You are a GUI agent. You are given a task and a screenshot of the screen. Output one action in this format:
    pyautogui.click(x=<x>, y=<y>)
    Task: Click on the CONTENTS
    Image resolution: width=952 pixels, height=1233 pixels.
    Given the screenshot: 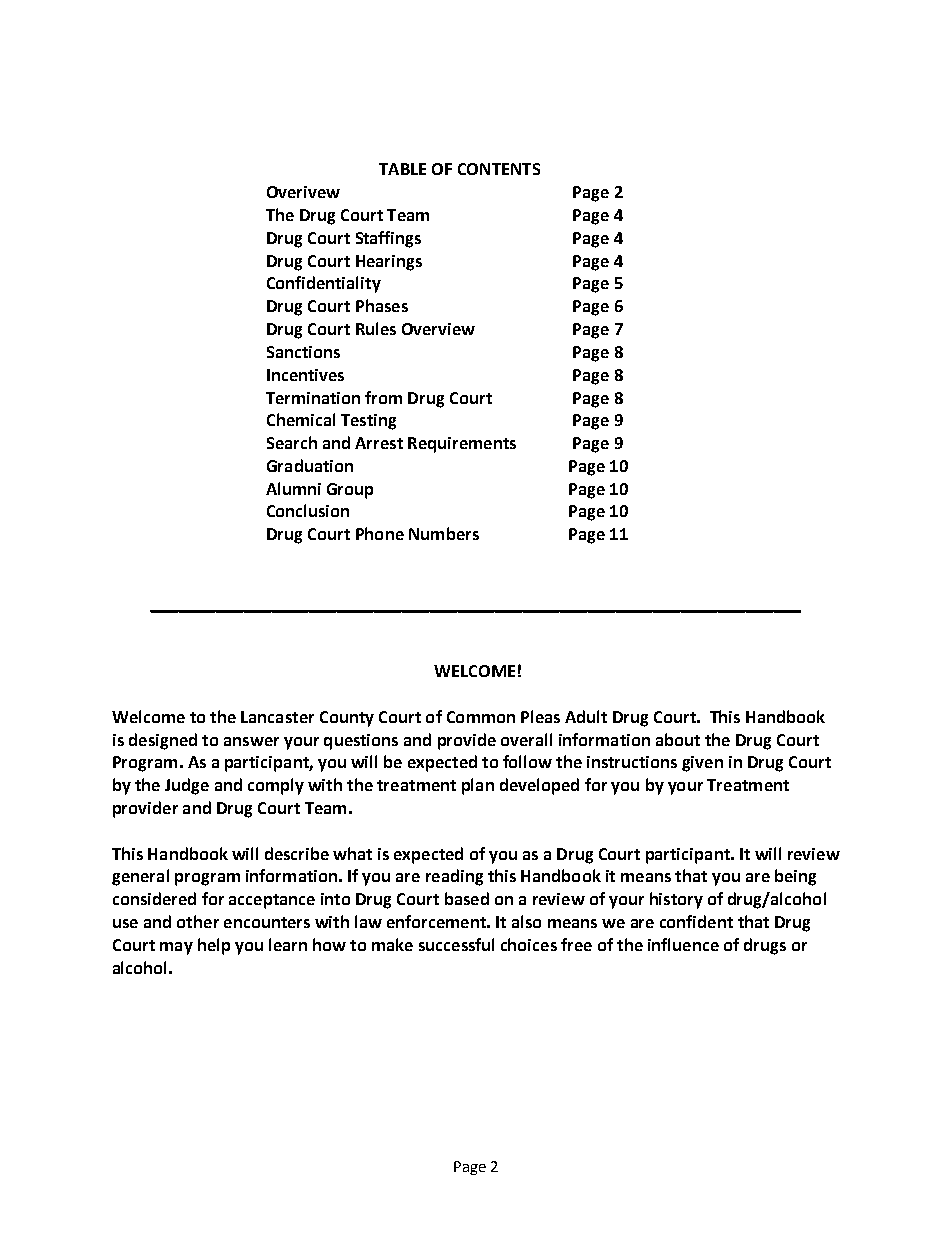 What is the action you would take?
    pyautogui.click(x=499, y=169)
